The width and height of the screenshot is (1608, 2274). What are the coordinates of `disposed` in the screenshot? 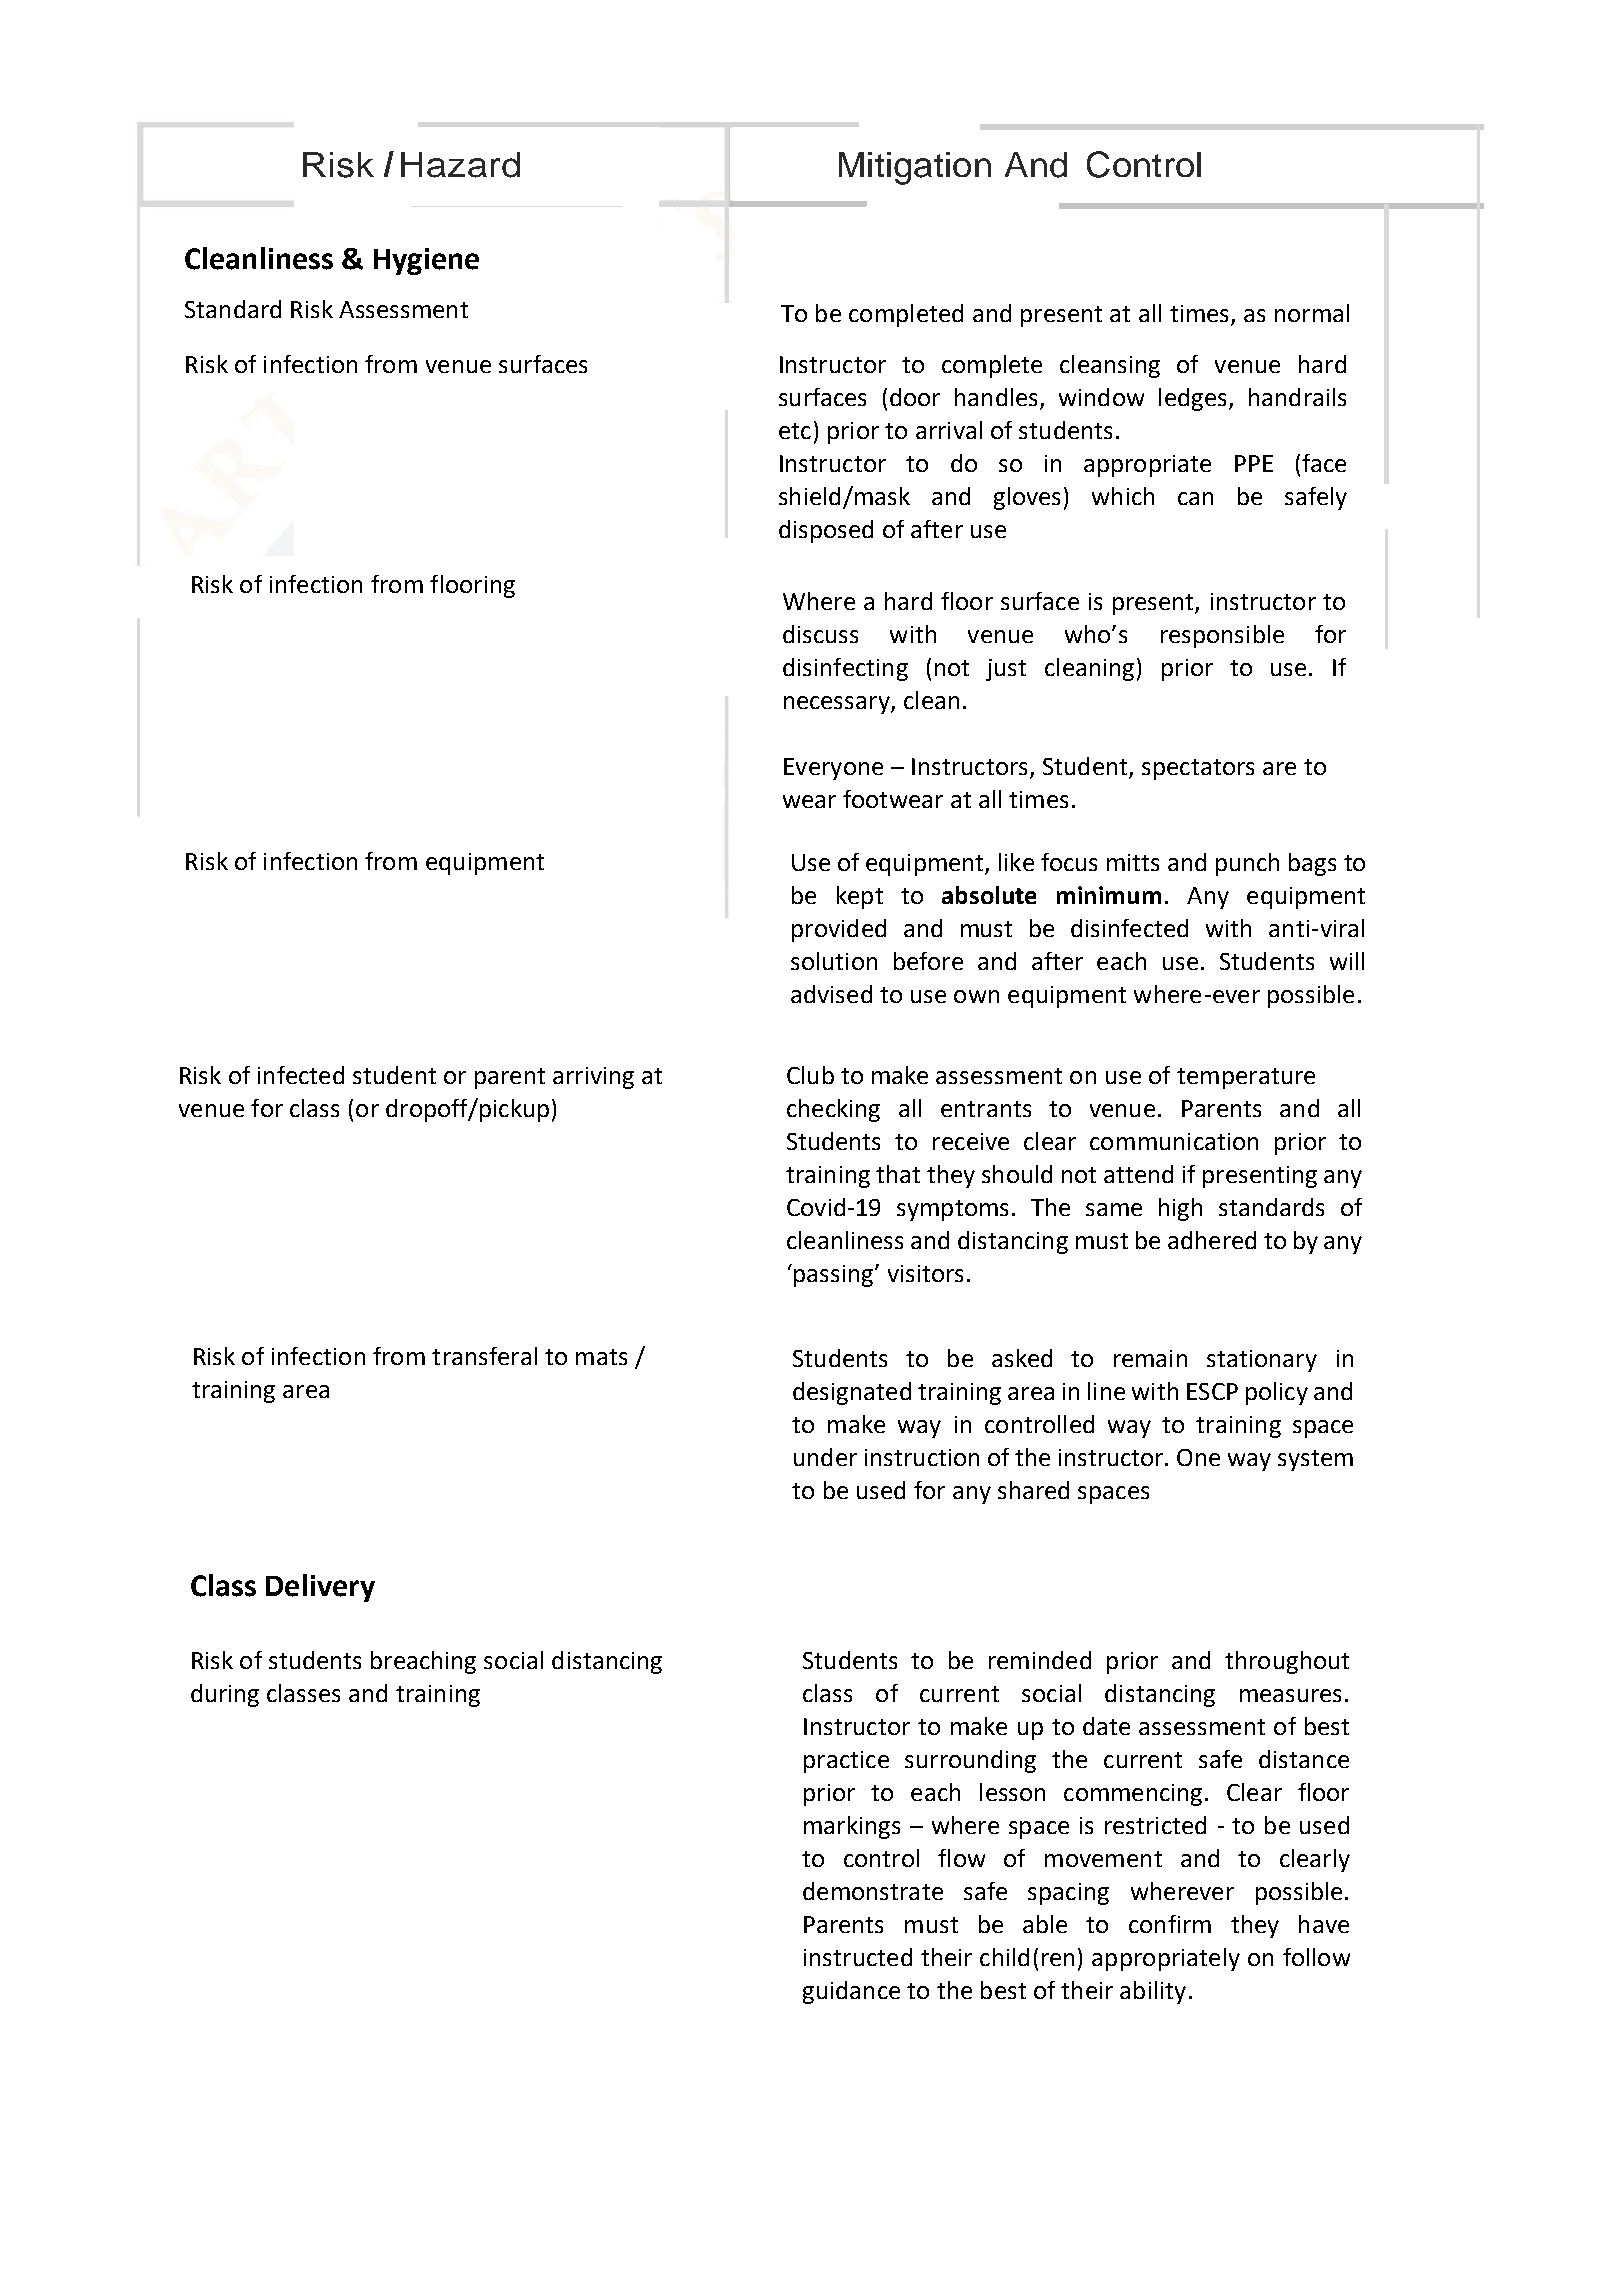 It's located at (826, 531).
